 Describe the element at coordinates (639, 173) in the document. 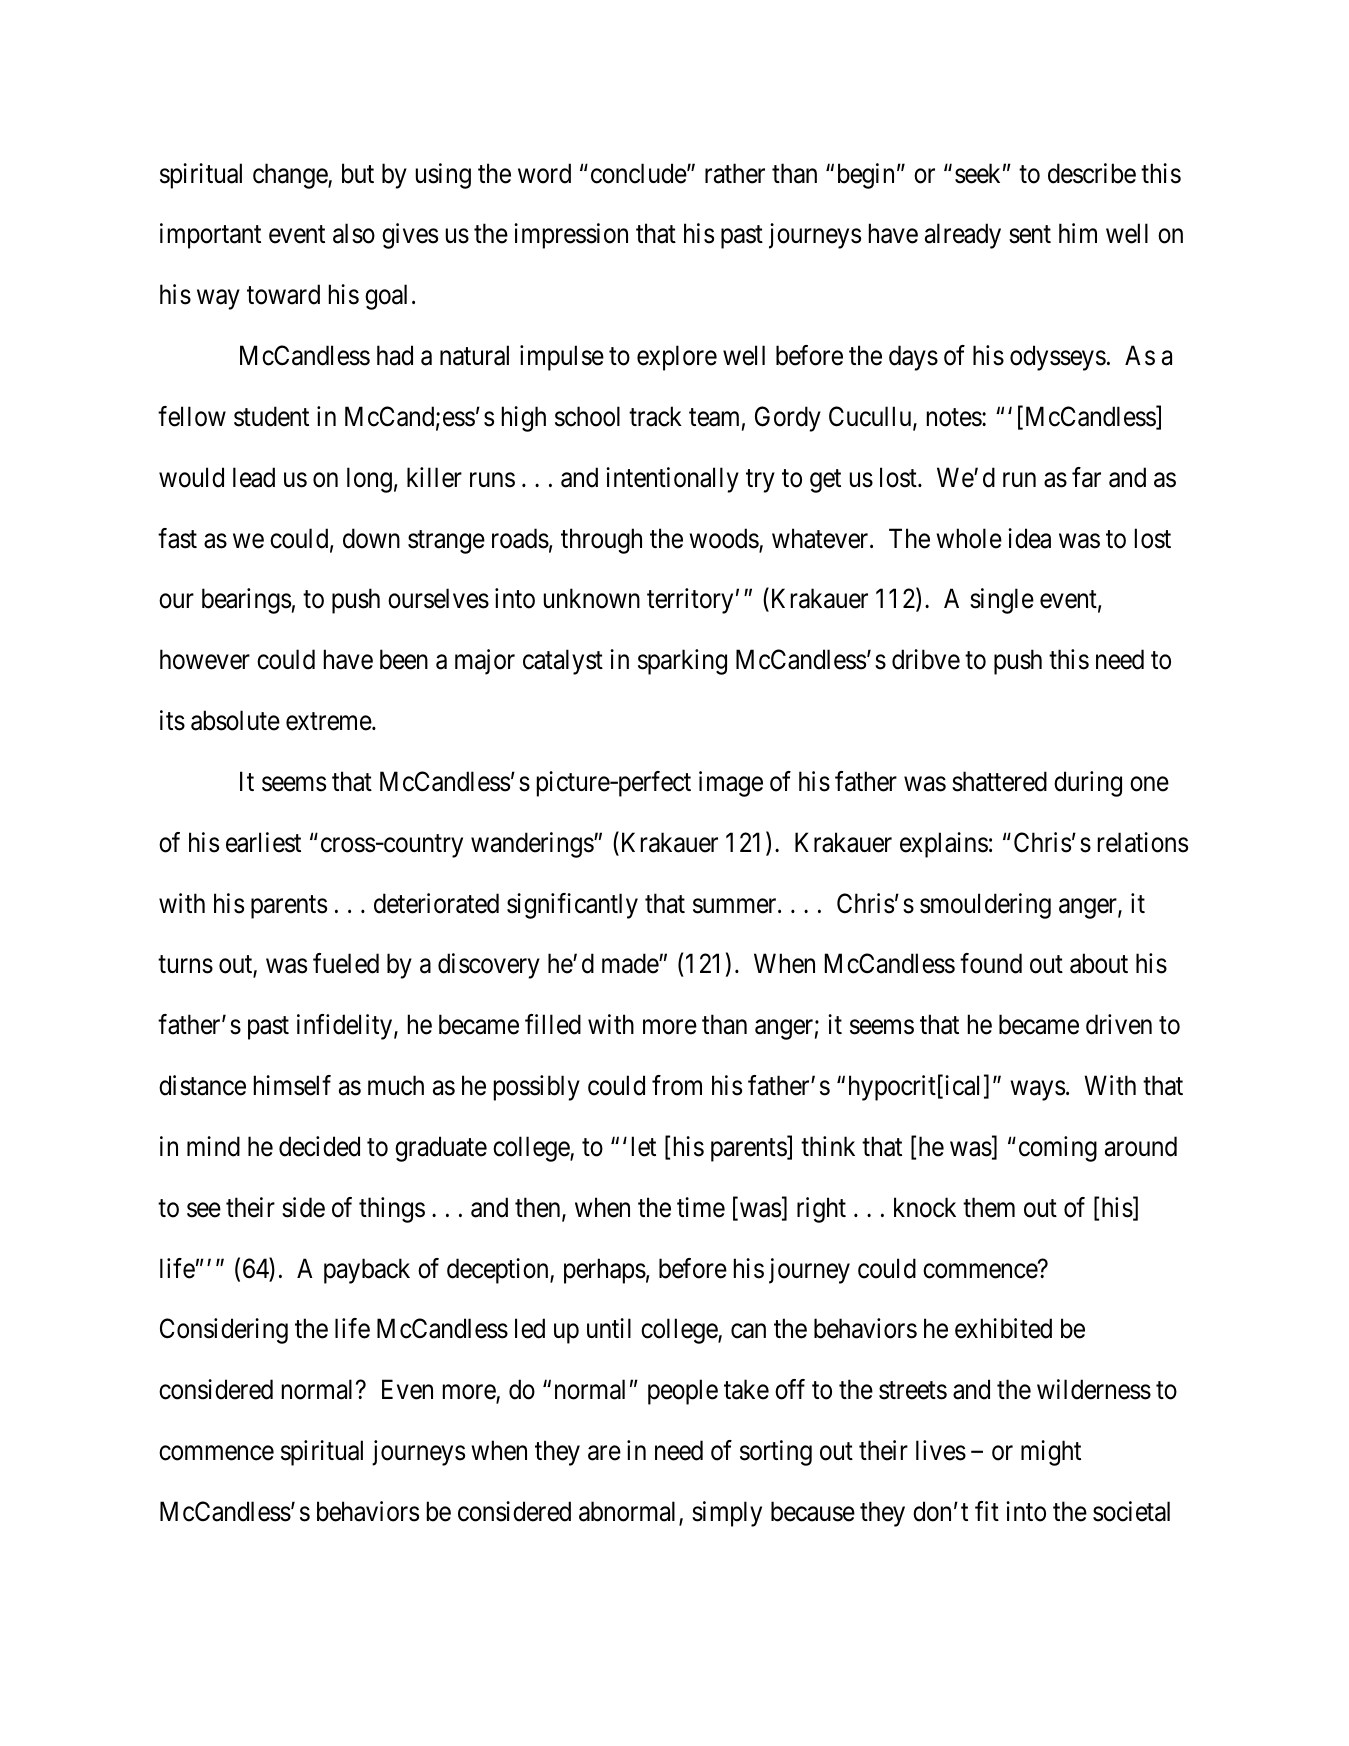

I see `conclude` at that location.
